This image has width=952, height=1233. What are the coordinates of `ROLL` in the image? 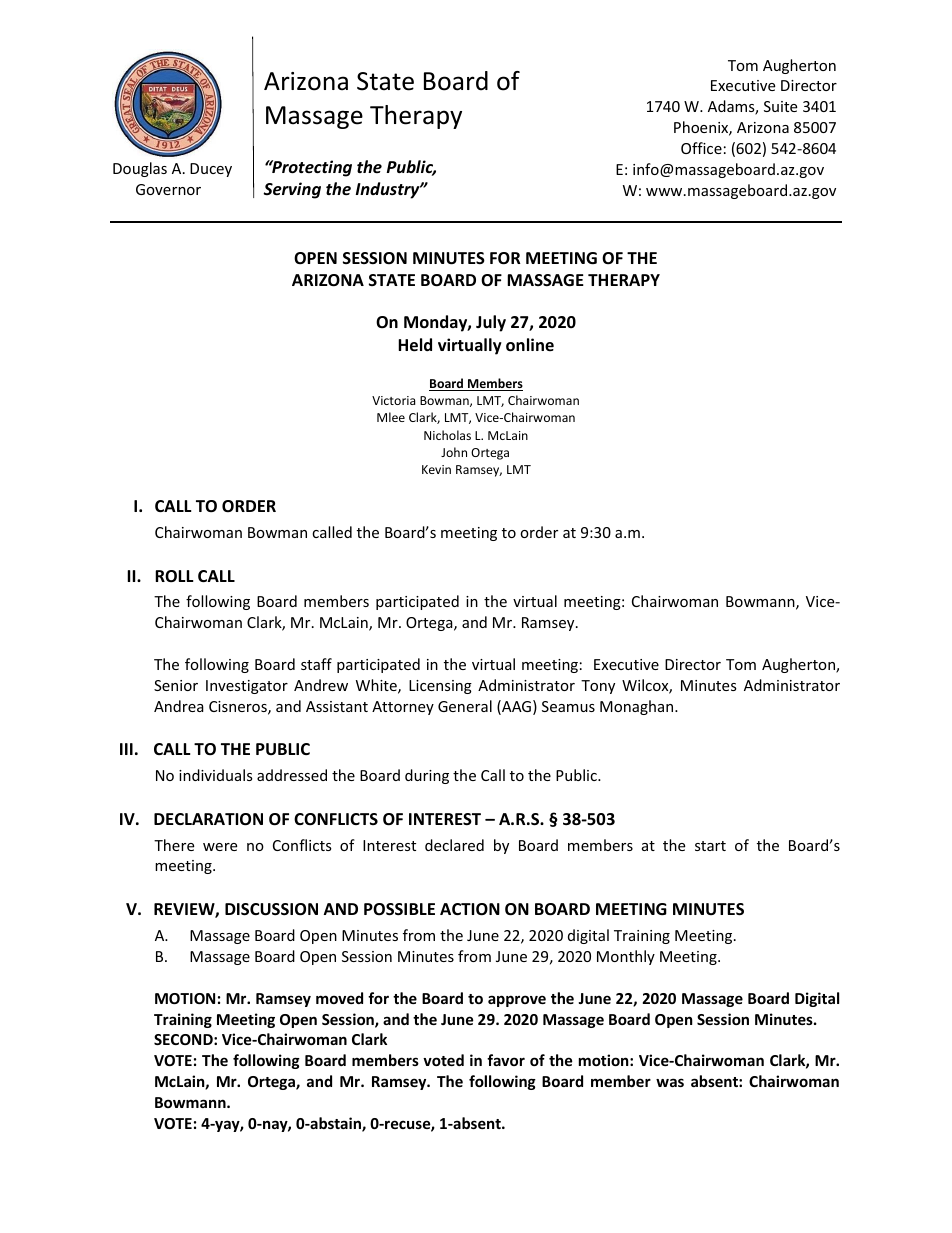 It's located at (174, 576).
